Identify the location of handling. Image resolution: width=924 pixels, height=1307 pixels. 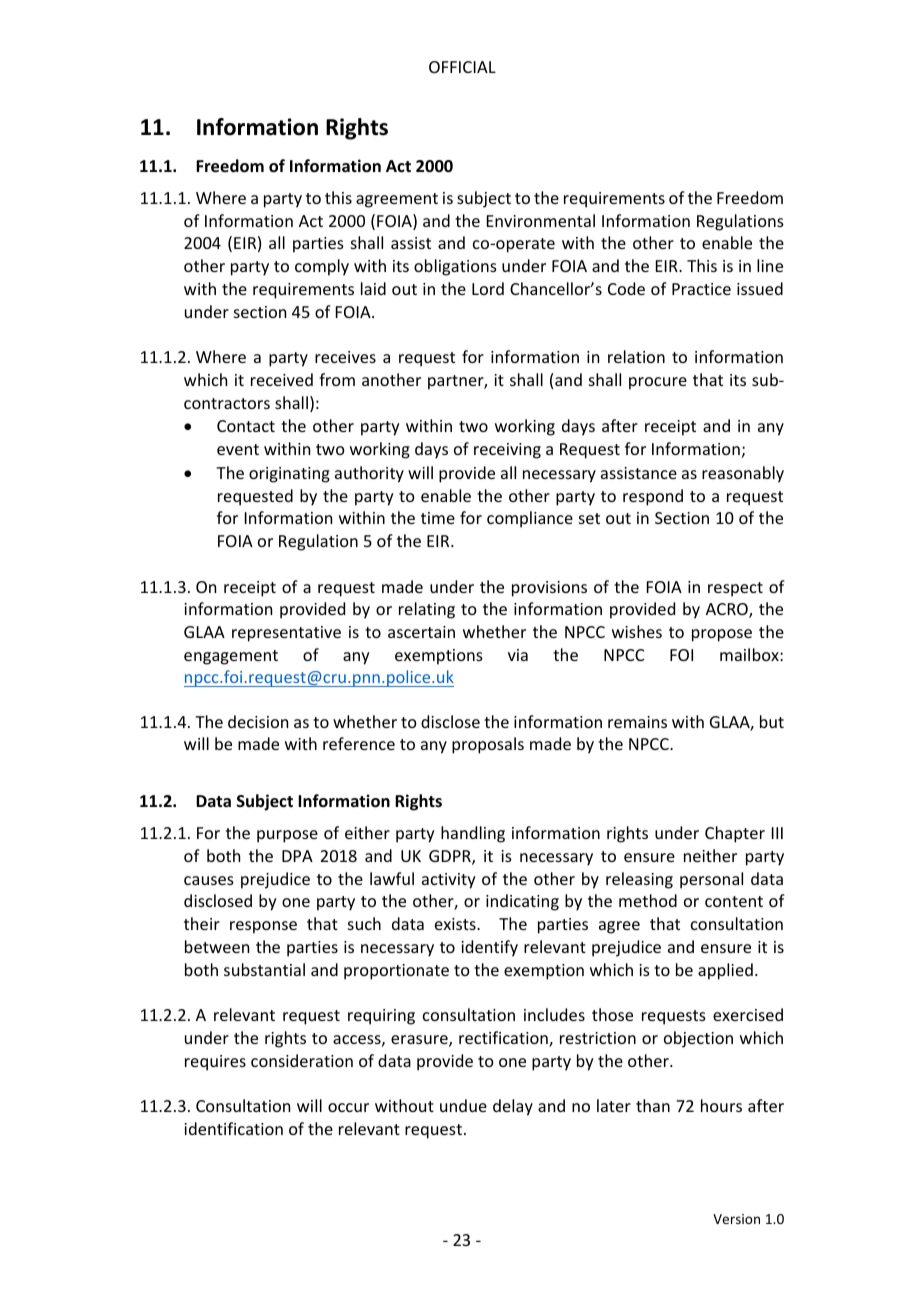
(473, 834).
